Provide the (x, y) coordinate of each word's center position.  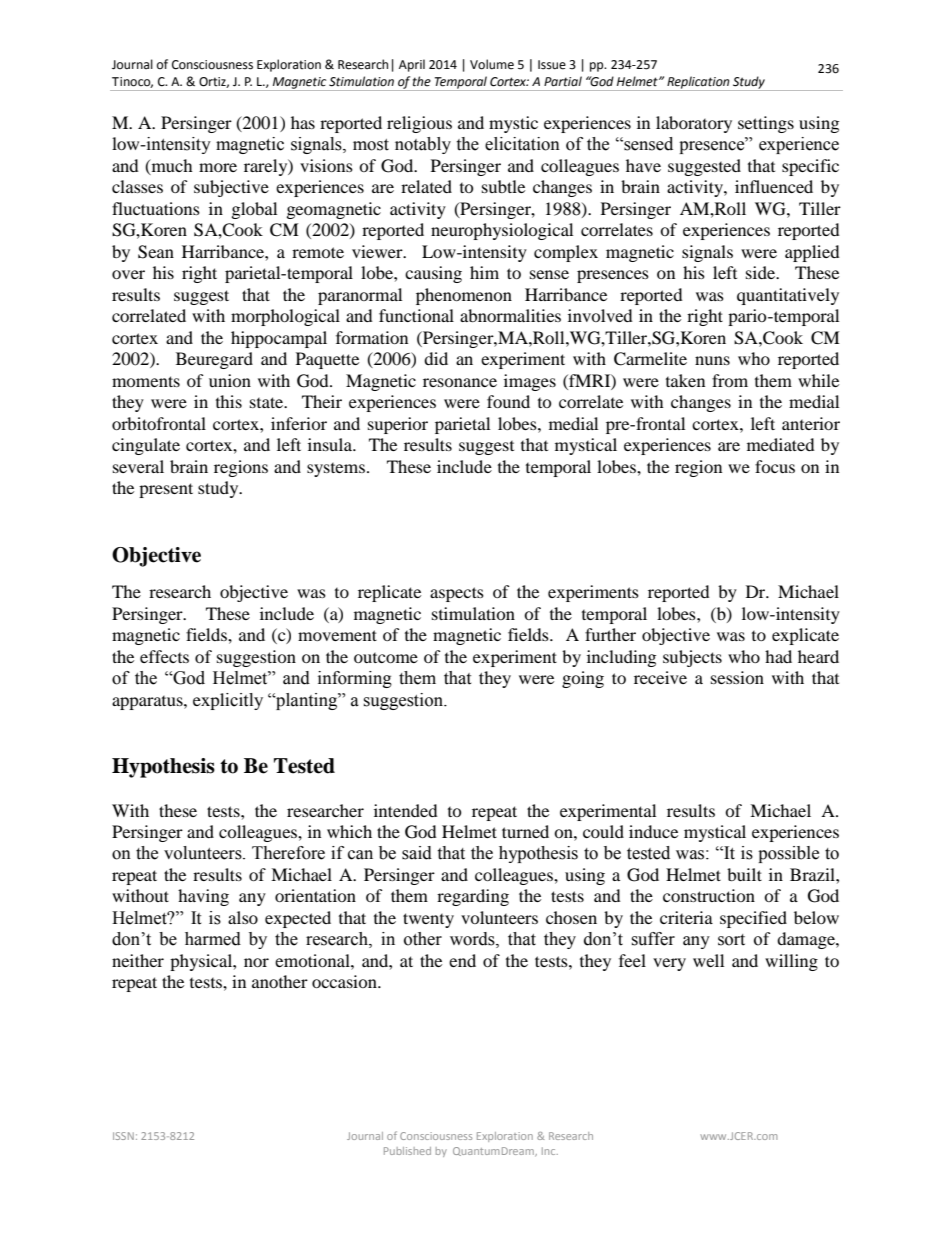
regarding (473, 897)
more (218, 167)
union (230, 380)
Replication (699, 83)
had (778, 656)
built (744, 874)
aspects (457, 594)
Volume (492, 64)
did (436, 358)
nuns (712, 360)
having (203, 897)
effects (164, 656)
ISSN (123, 1136)
